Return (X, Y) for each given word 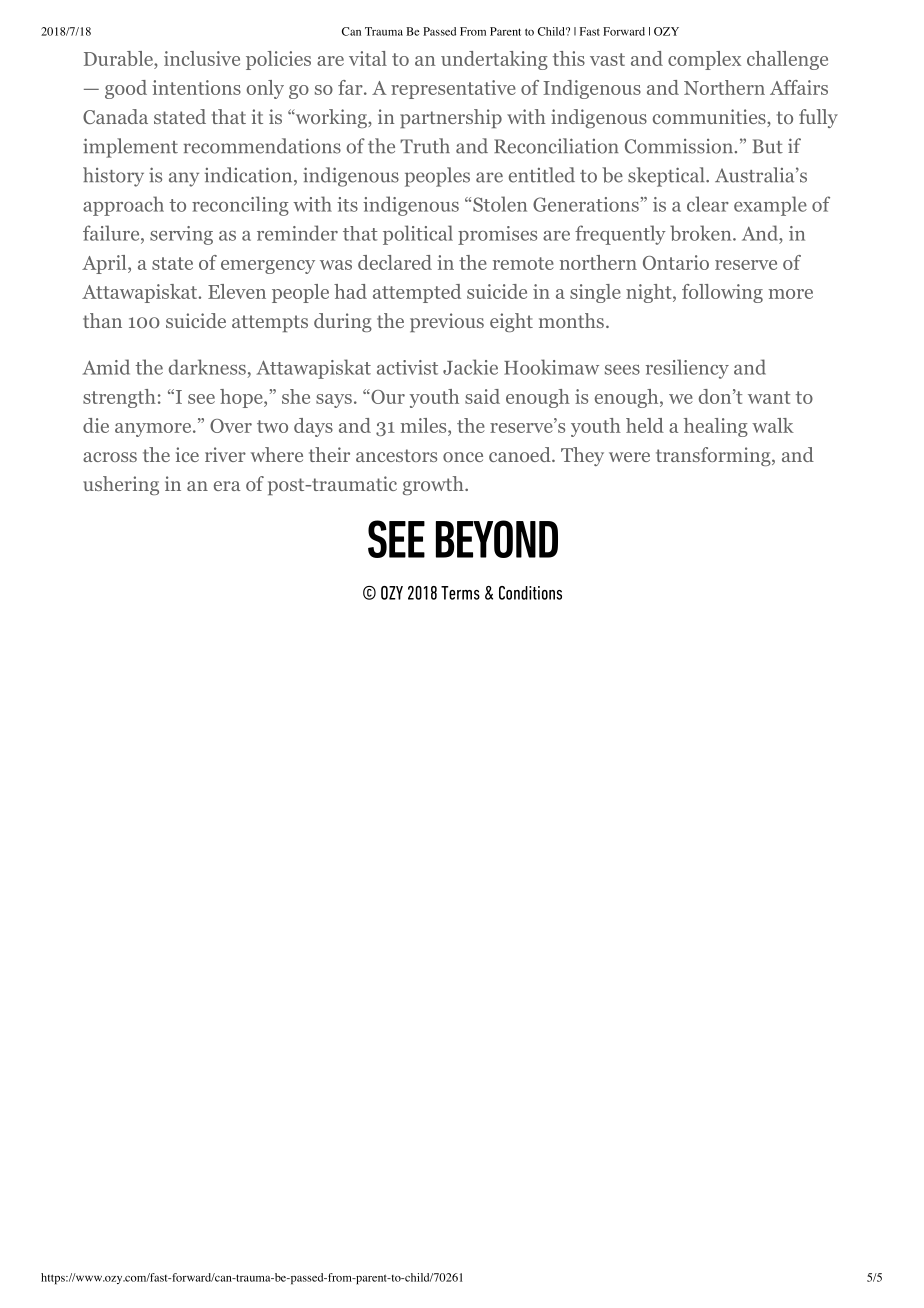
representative (453, 89)
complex (704, 60)
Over (231, 426)
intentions (196, 87)
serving (181, 235)
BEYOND (497, 539)
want (769, 397)
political (418, 235)
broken (702, 233)
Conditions (530, 593)
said (482, 396)
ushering (121, 485)
